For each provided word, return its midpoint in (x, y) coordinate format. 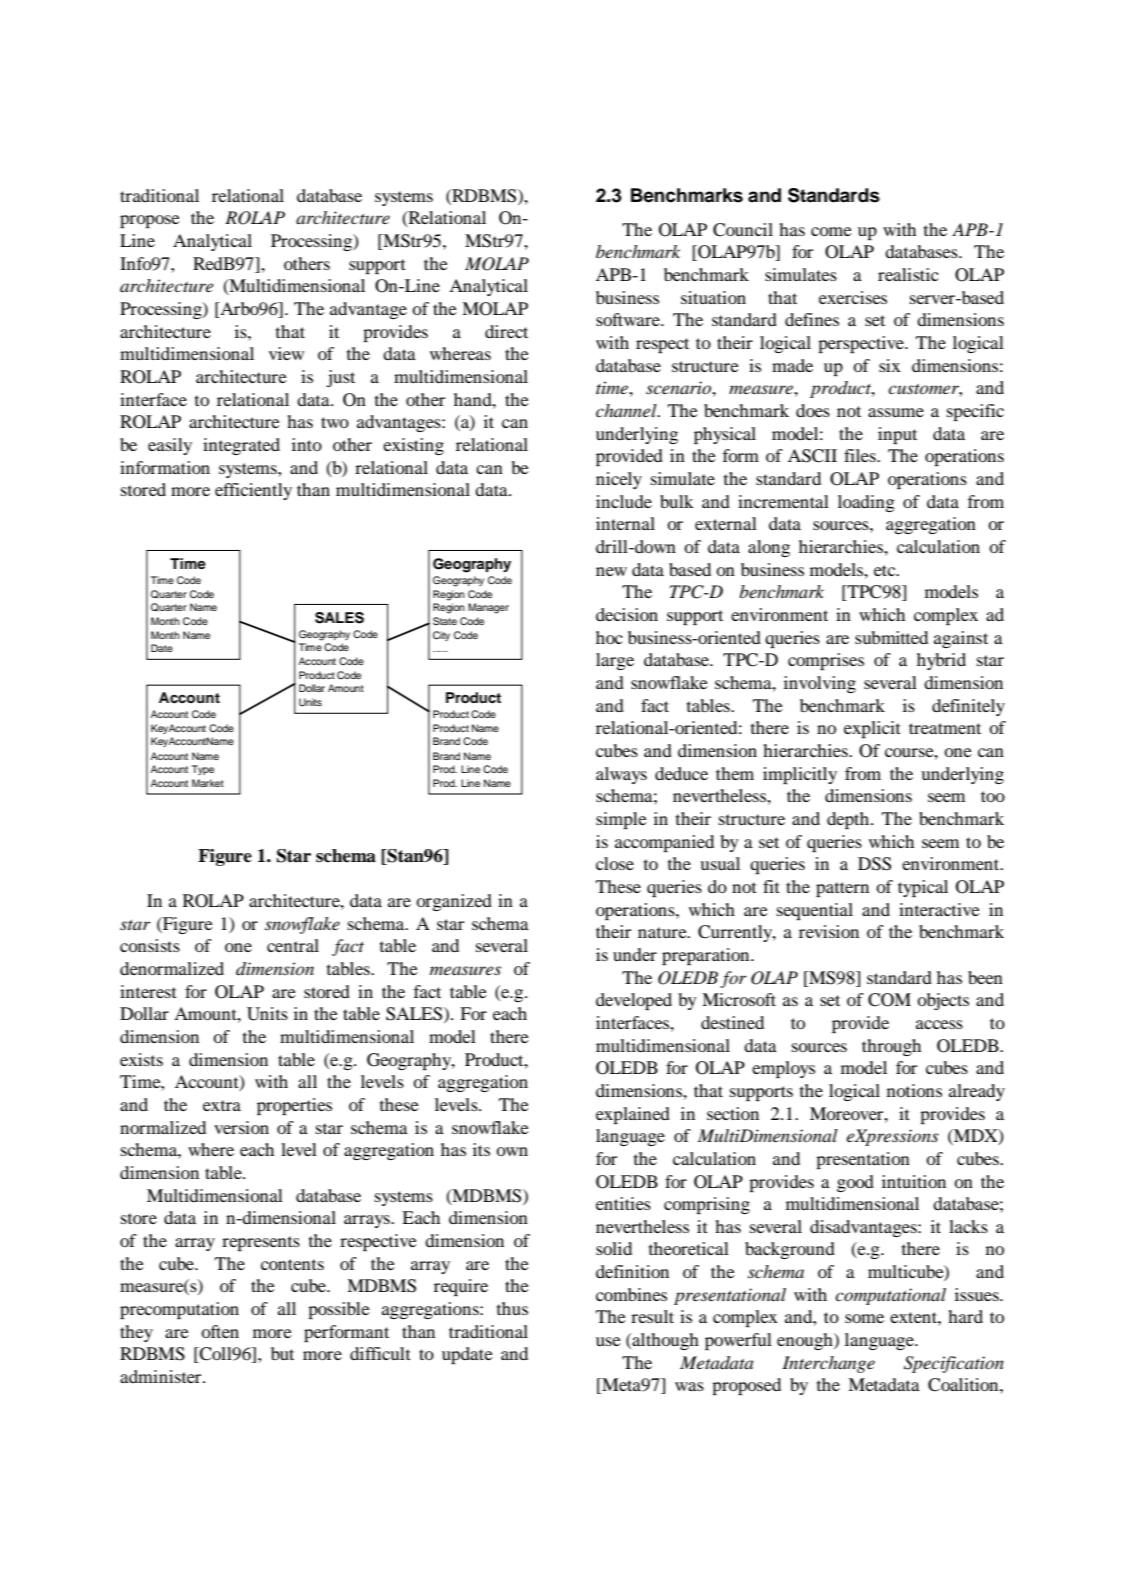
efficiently (253, 491)
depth (848, 820)
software (629, 319)
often (220, 1331)
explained (633, 1115)
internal (625, 523)
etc (886, 570)
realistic (908, 274)
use (608, 1341)
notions (914, 1090)
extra (222, 1105)
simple (621, 820)
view (286, 353)
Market (208, 783)
